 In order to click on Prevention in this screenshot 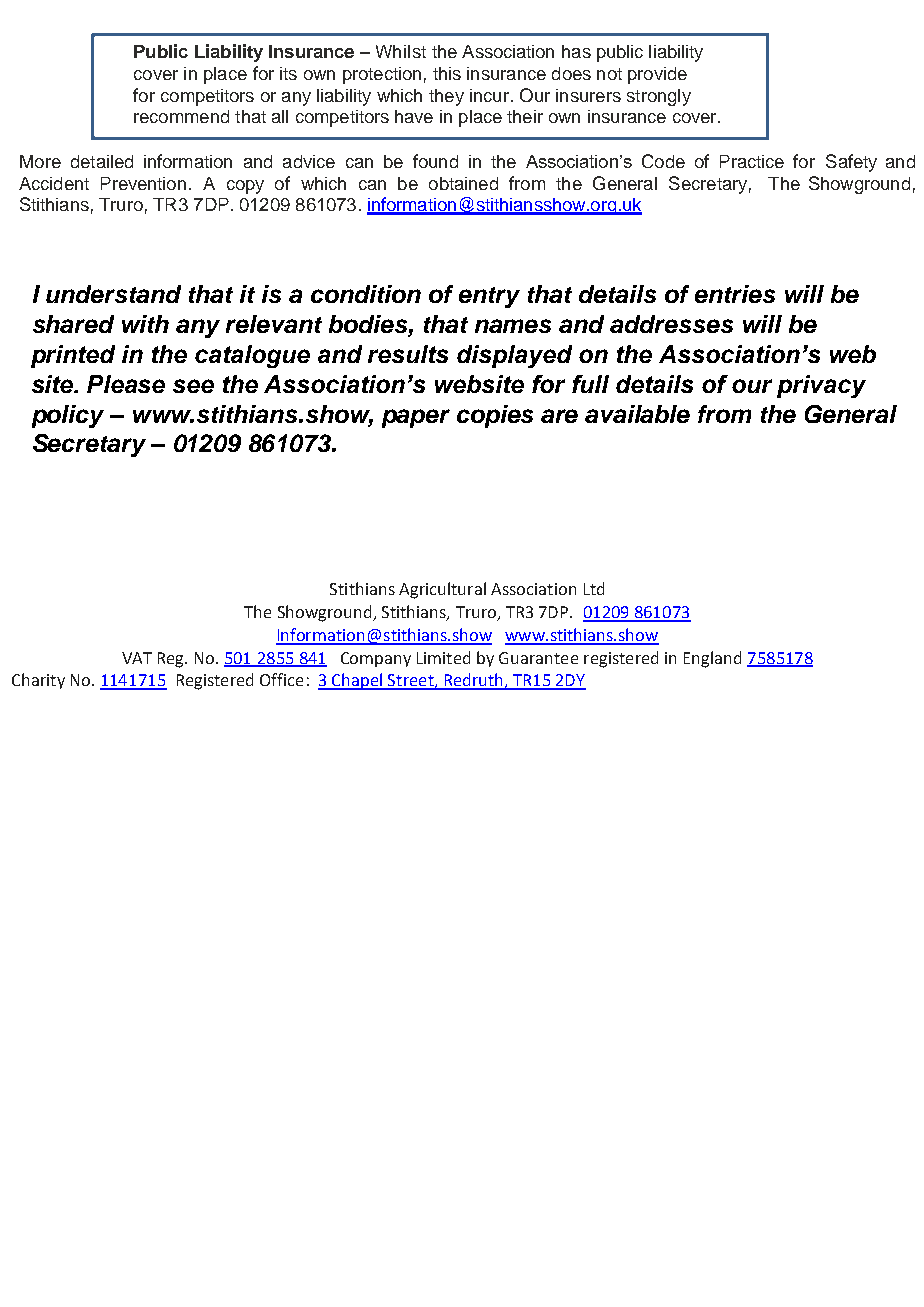, I will do `click(143, 183)`.
